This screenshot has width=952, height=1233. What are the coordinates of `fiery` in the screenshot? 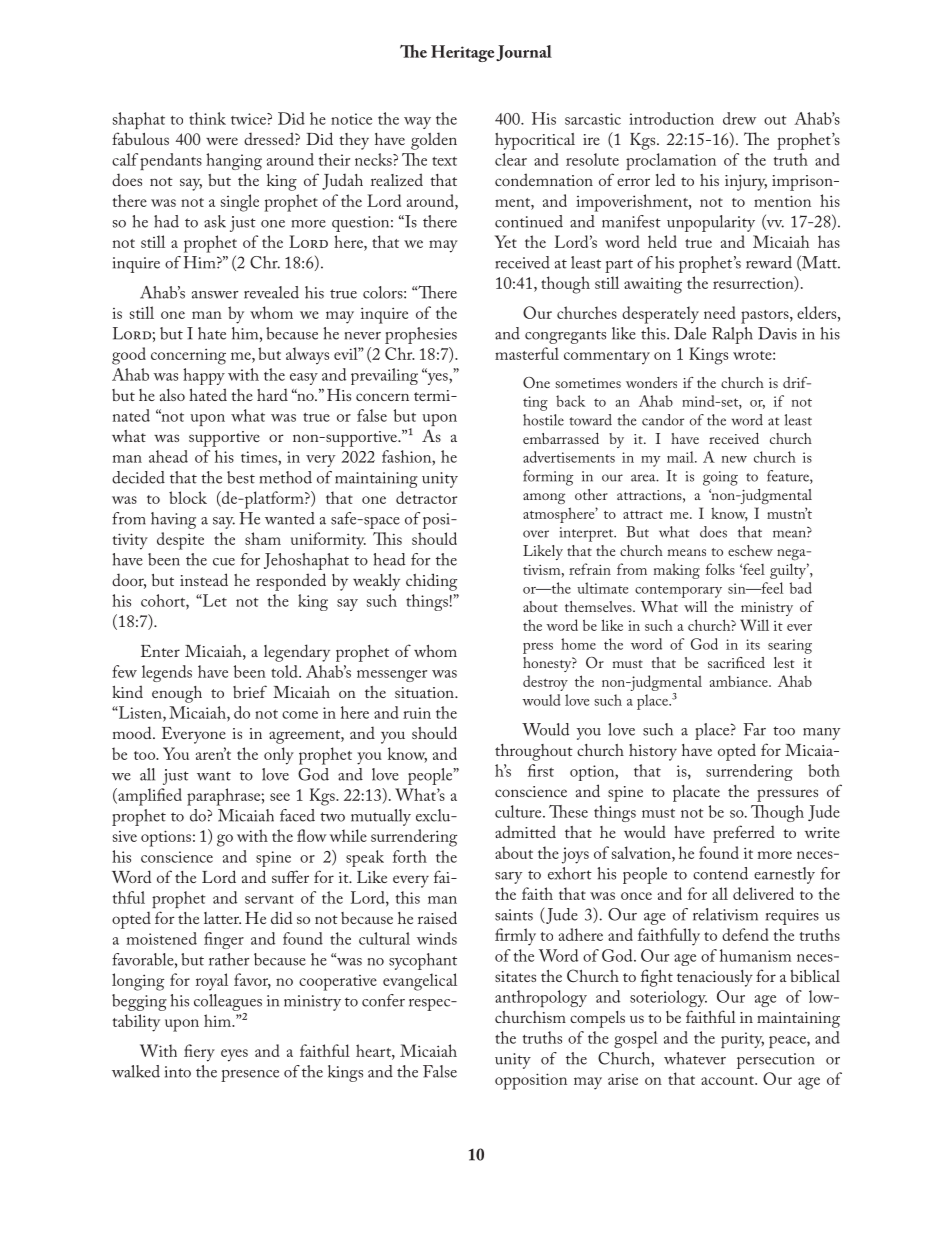 It's located at (199, 1053).
